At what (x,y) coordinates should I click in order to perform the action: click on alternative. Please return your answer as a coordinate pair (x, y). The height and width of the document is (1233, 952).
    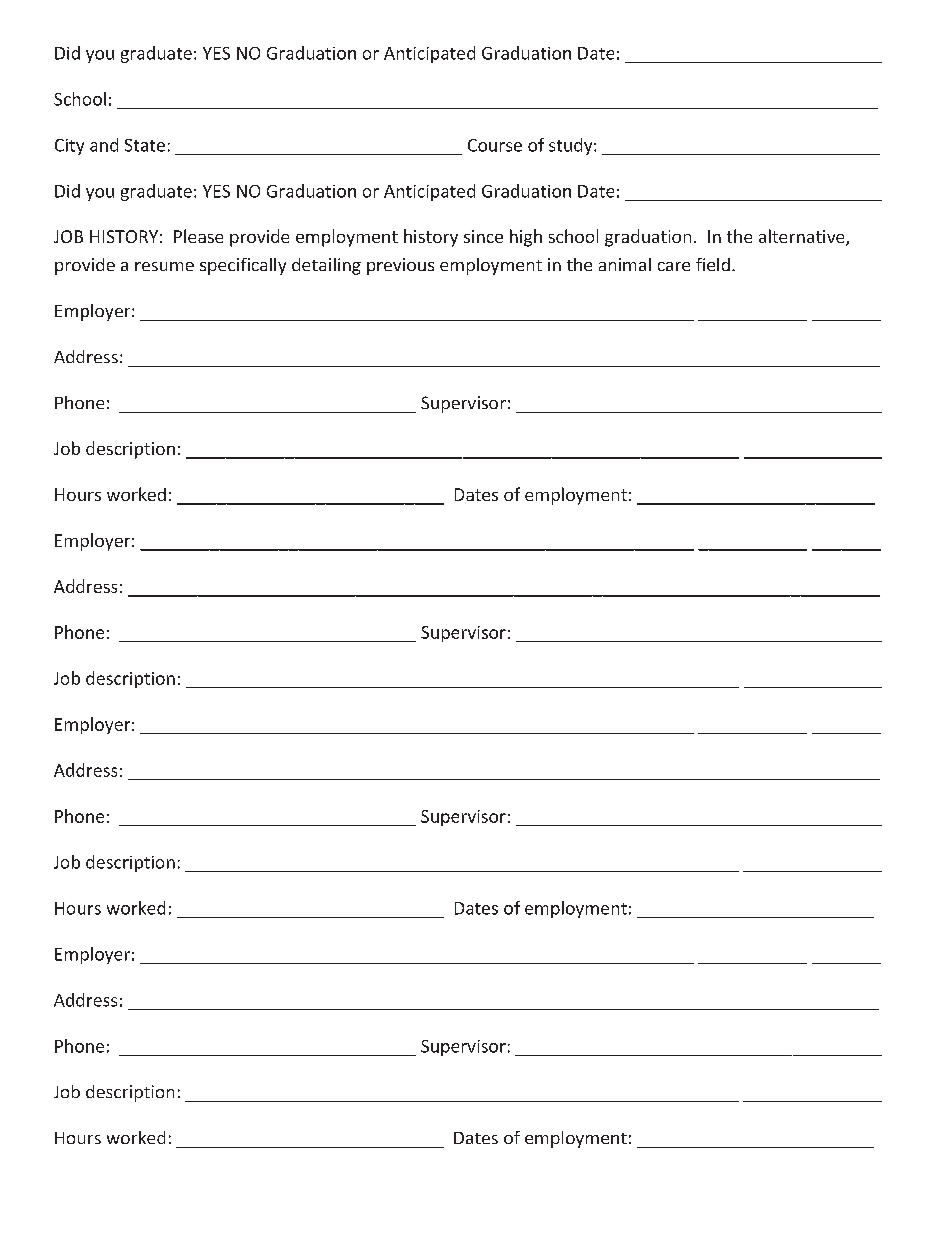
    Looking at the image, I should click on (803, 237).
